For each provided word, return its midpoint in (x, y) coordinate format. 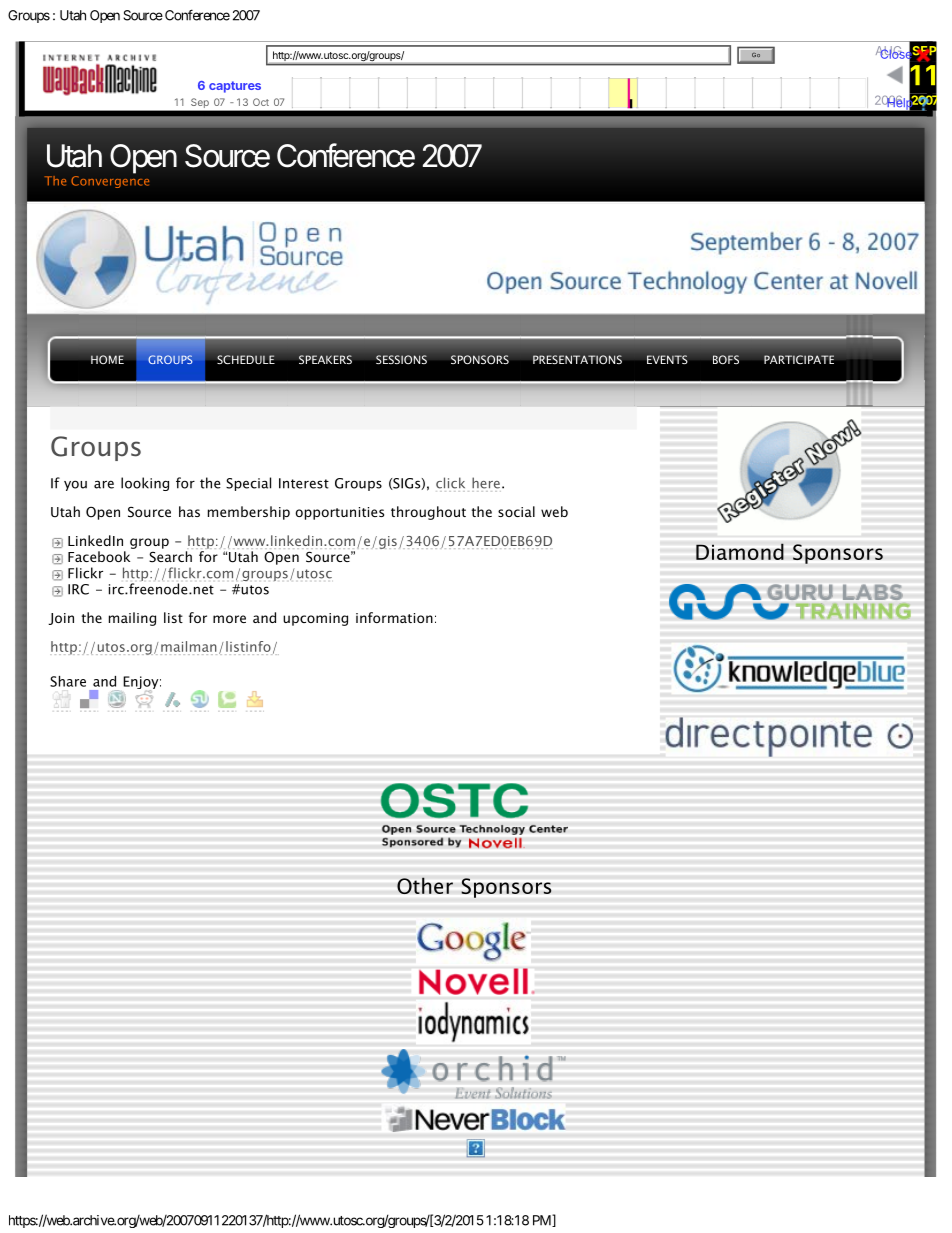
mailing (132, 619)
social (516, 511)
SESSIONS (401, 359)
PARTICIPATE (799, 359)
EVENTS (667, 359)
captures (235, 87)
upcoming (315, 619)
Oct (261, 102)
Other (425, 885)
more (229, 619)
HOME (107, 359)
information (394, 617)
